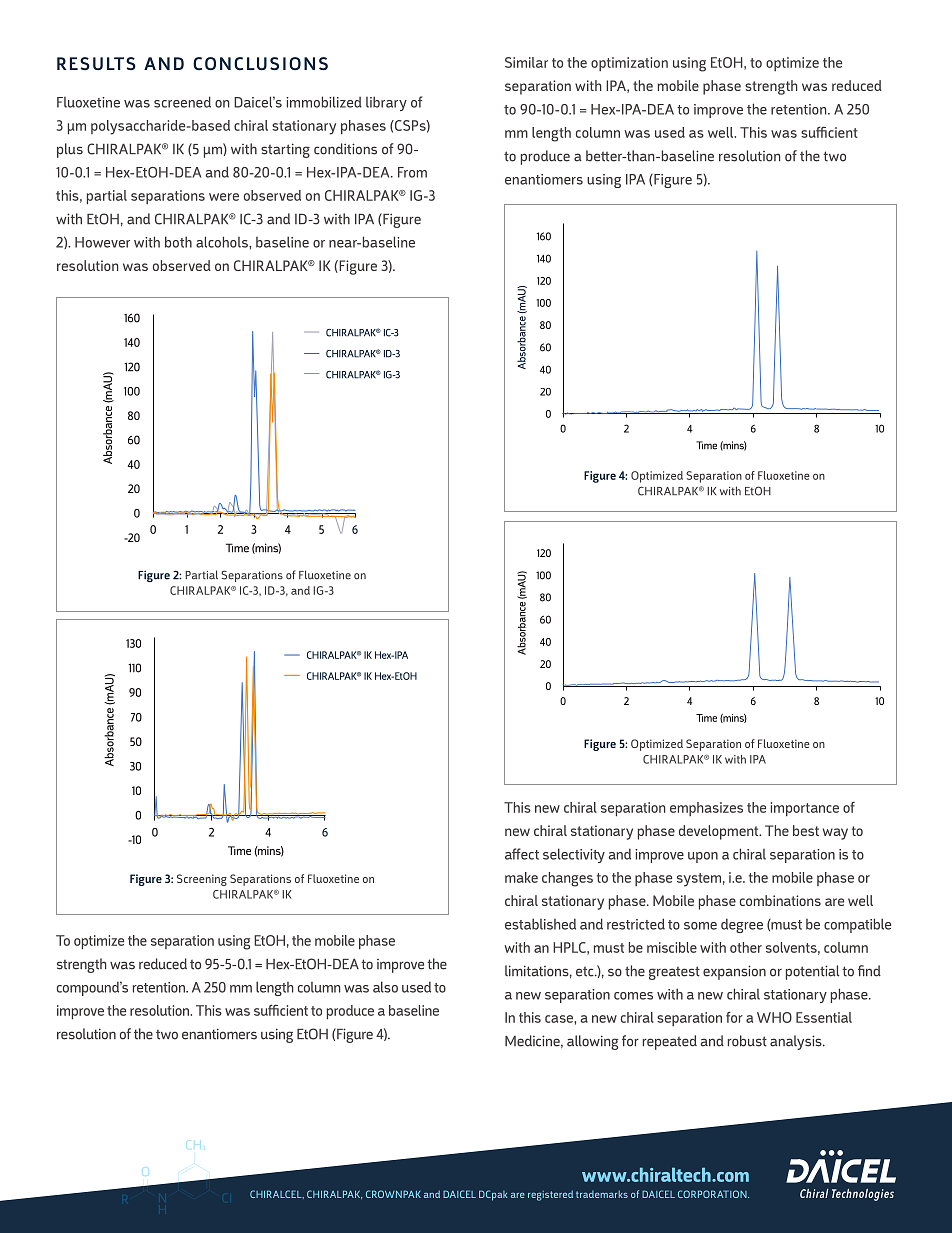 The height and width of the screenshot is (1233, 952). Describe the element at coordinates (178, 242) in the screenshot. I see `both` at that location.
